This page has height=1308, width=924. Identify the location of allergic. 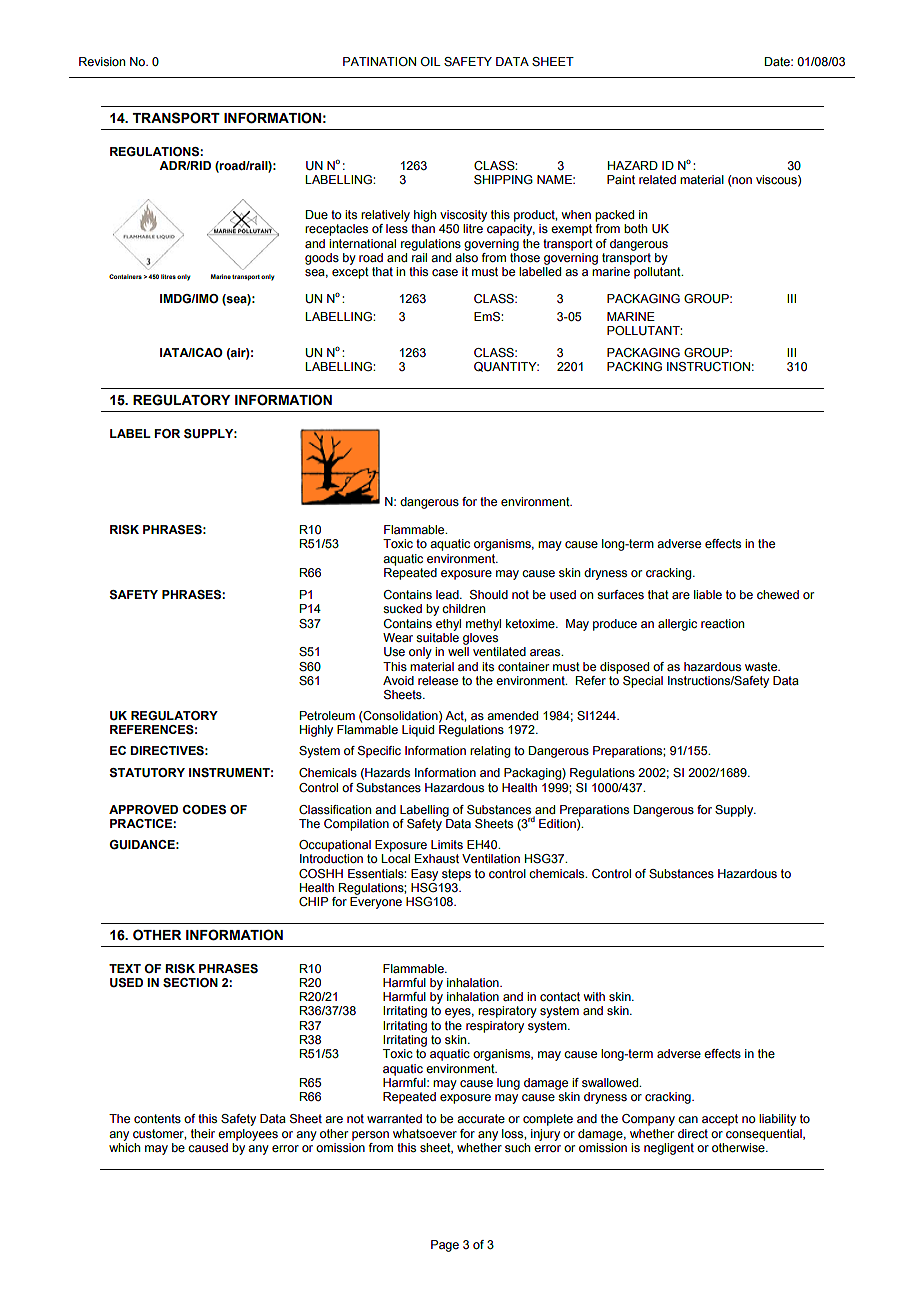
(677, 625).
